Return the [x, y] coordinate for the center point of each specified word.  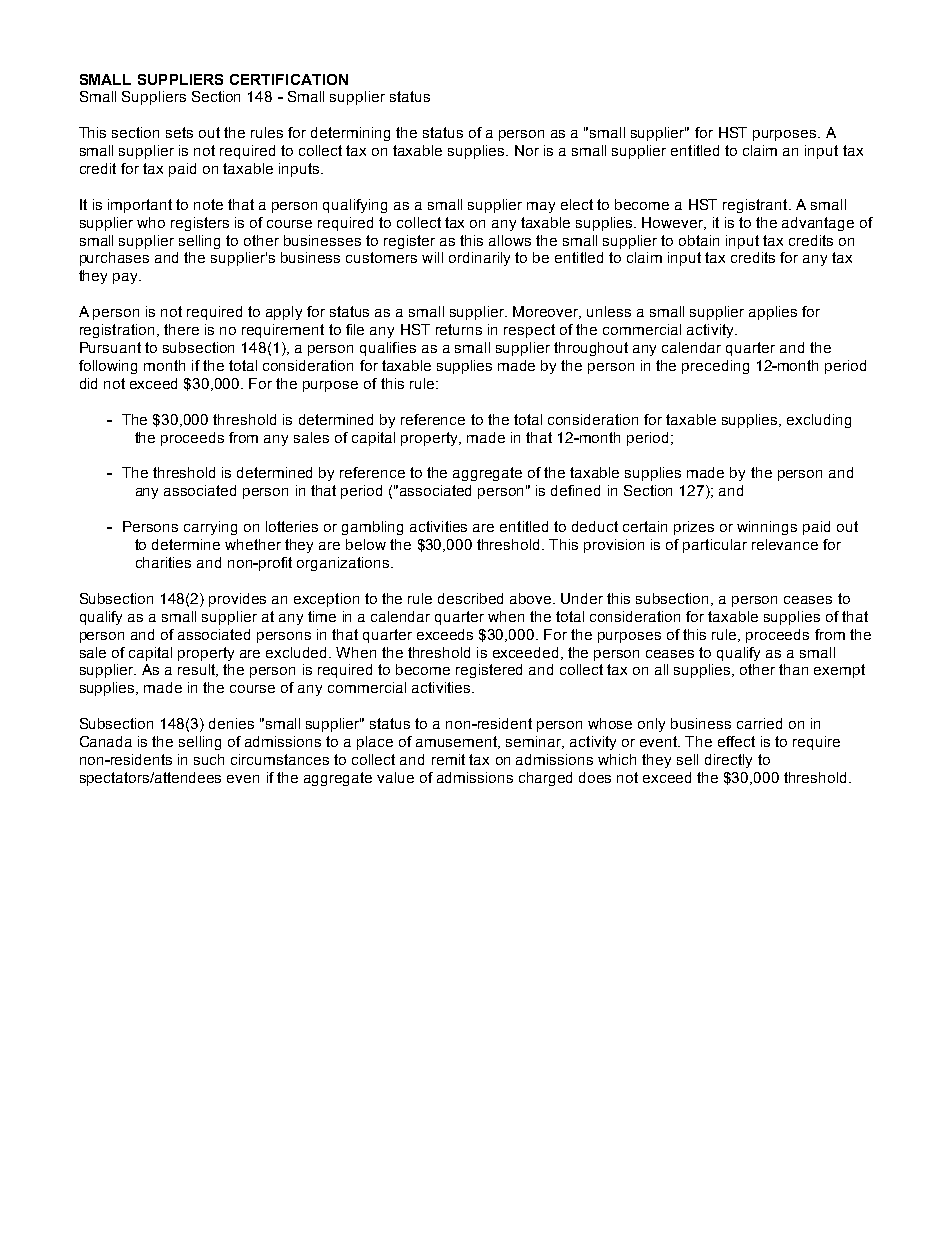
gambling [372, 528]
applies [773, 313]
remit [448, 759]
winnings [767, 528]
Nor [527, 150]
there [181, 329]
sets [179, 132]
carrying [210, 528]
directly [728, 761]
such [209, 759]
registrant [756, 206]
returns [459, 329]
